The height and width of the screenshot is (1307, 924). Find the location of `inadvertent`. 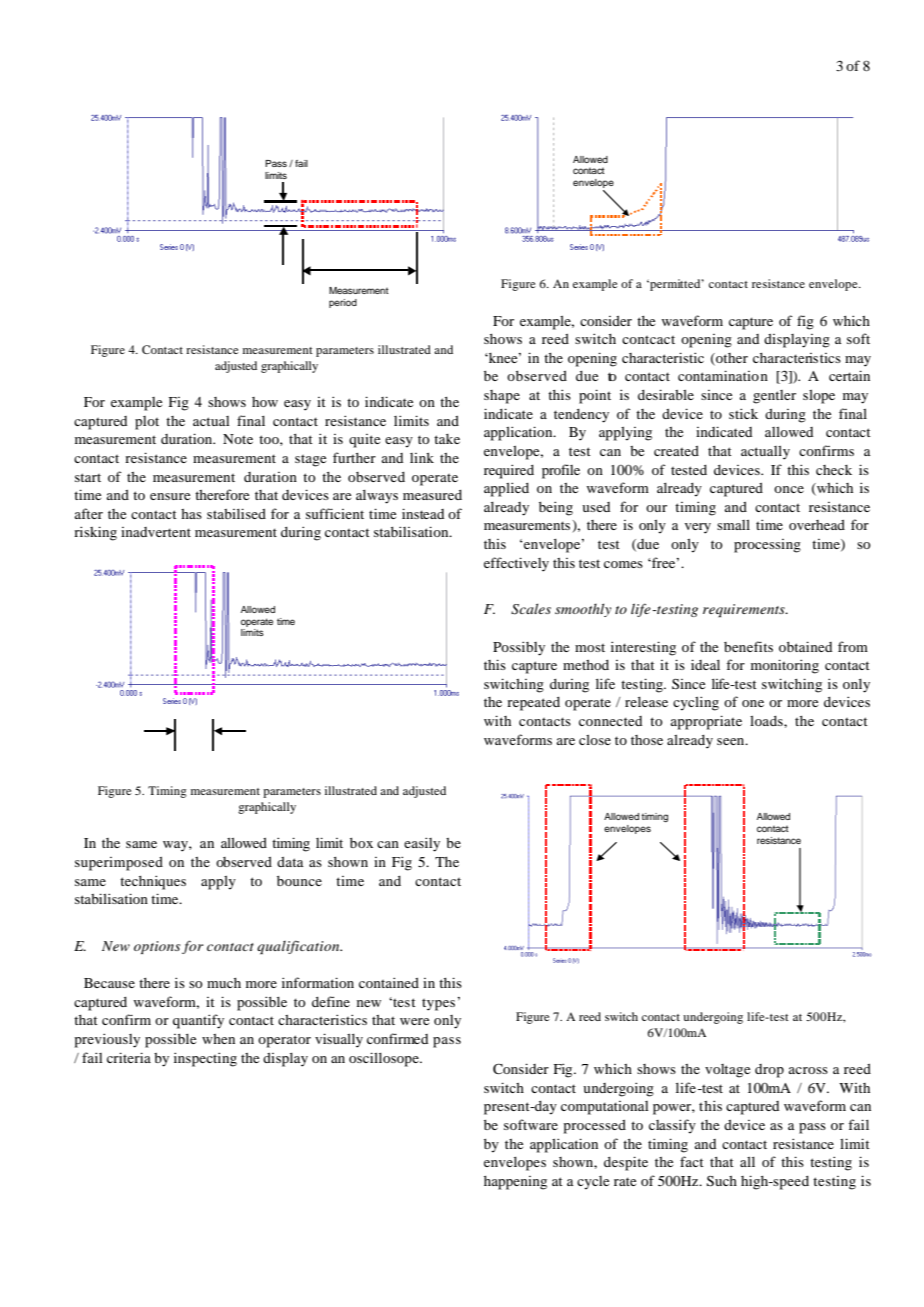

inadvertent is located at coordinates (156, 532).
